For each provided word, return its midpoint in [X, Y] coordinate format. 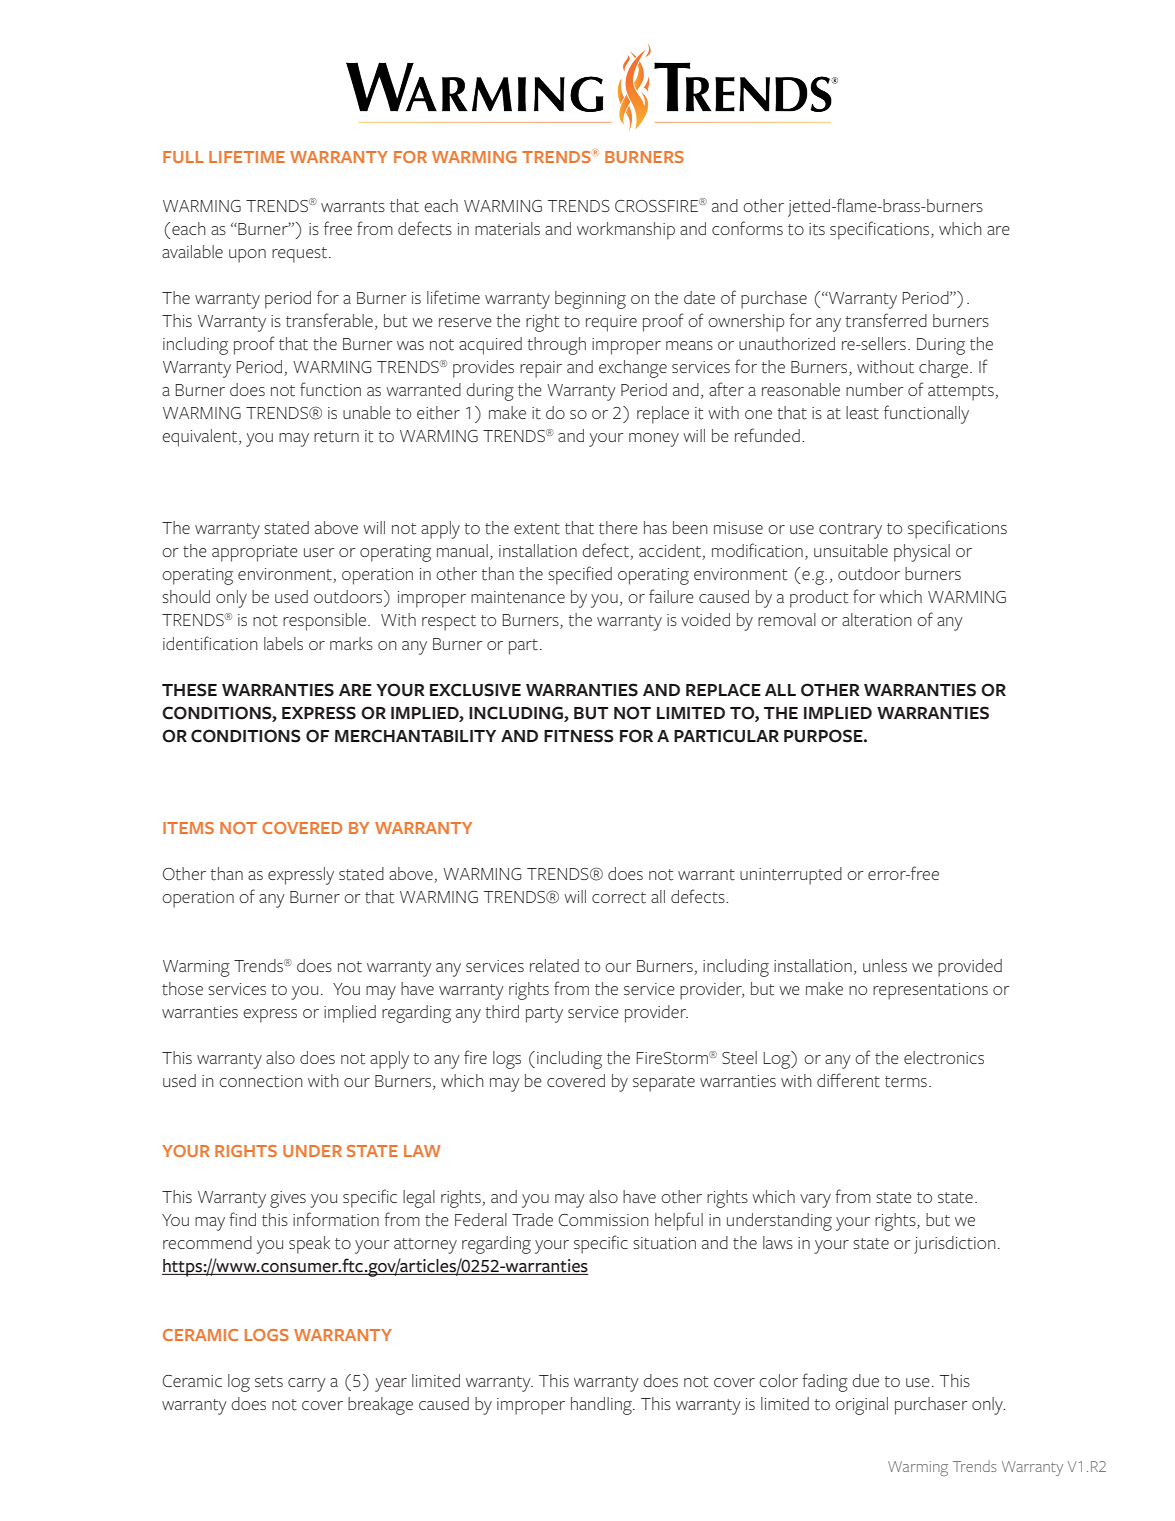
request [299, 255]
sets [269, 1382]
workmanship [626, 231]
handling [602, 1406]
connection [261, 1081]
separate [664, 1084]
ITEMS [188, 828]
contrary [850, 531]
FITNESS [579, 736]
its [817, 229]
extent [537, 529]
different [848, 1080]
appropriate [255, 553]
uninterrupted [791, 876]
